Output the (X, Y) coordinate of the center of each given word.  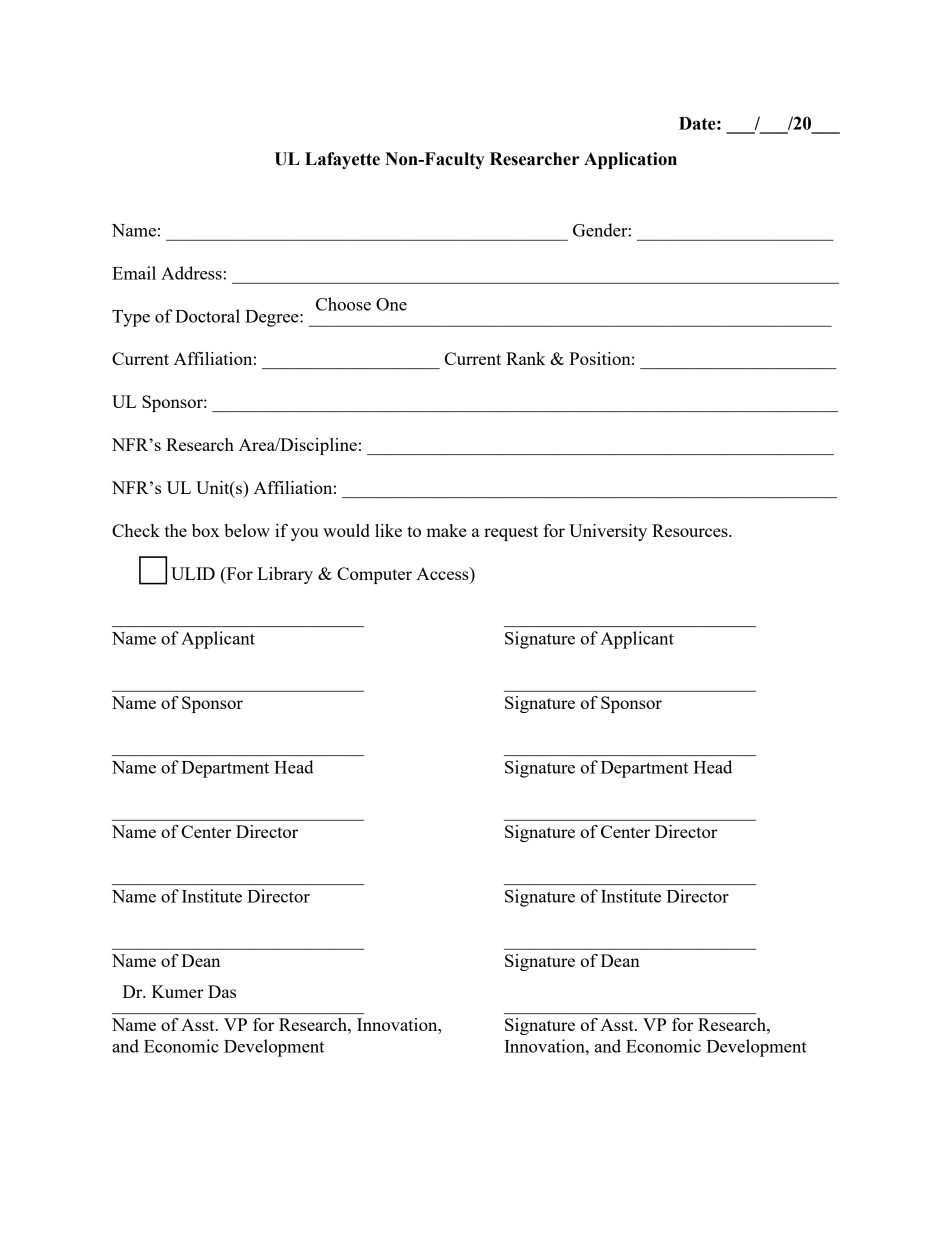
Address (192, 273)
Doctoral (207, 316)
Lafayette (342, 160)
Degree (273, 318)
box (205, 530)
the (176, 530)
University (608, 532)
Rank (525, 358)
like (388, 530)
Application (630, 160)
